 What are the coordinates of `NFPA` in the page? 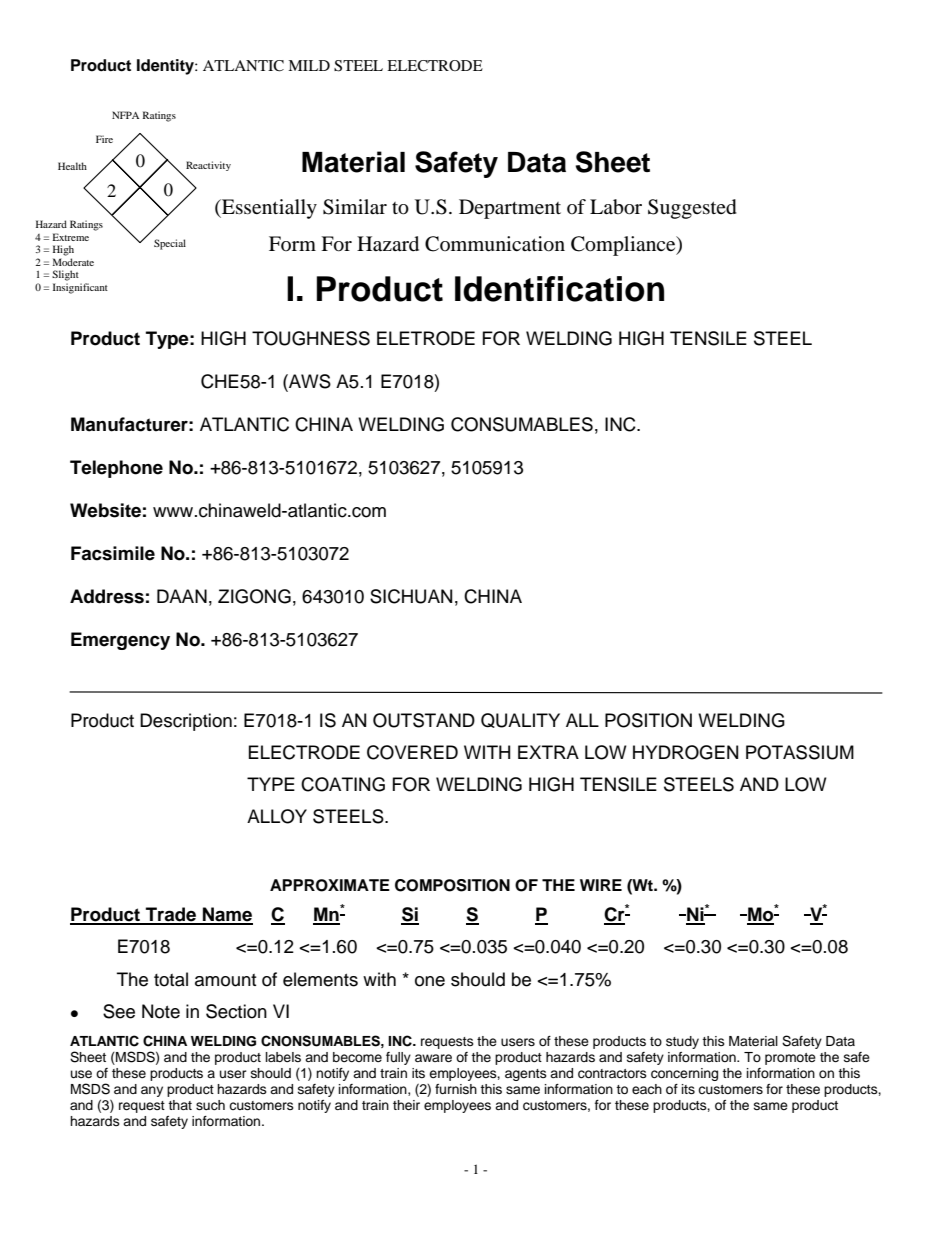 It's located at (125, 115).
